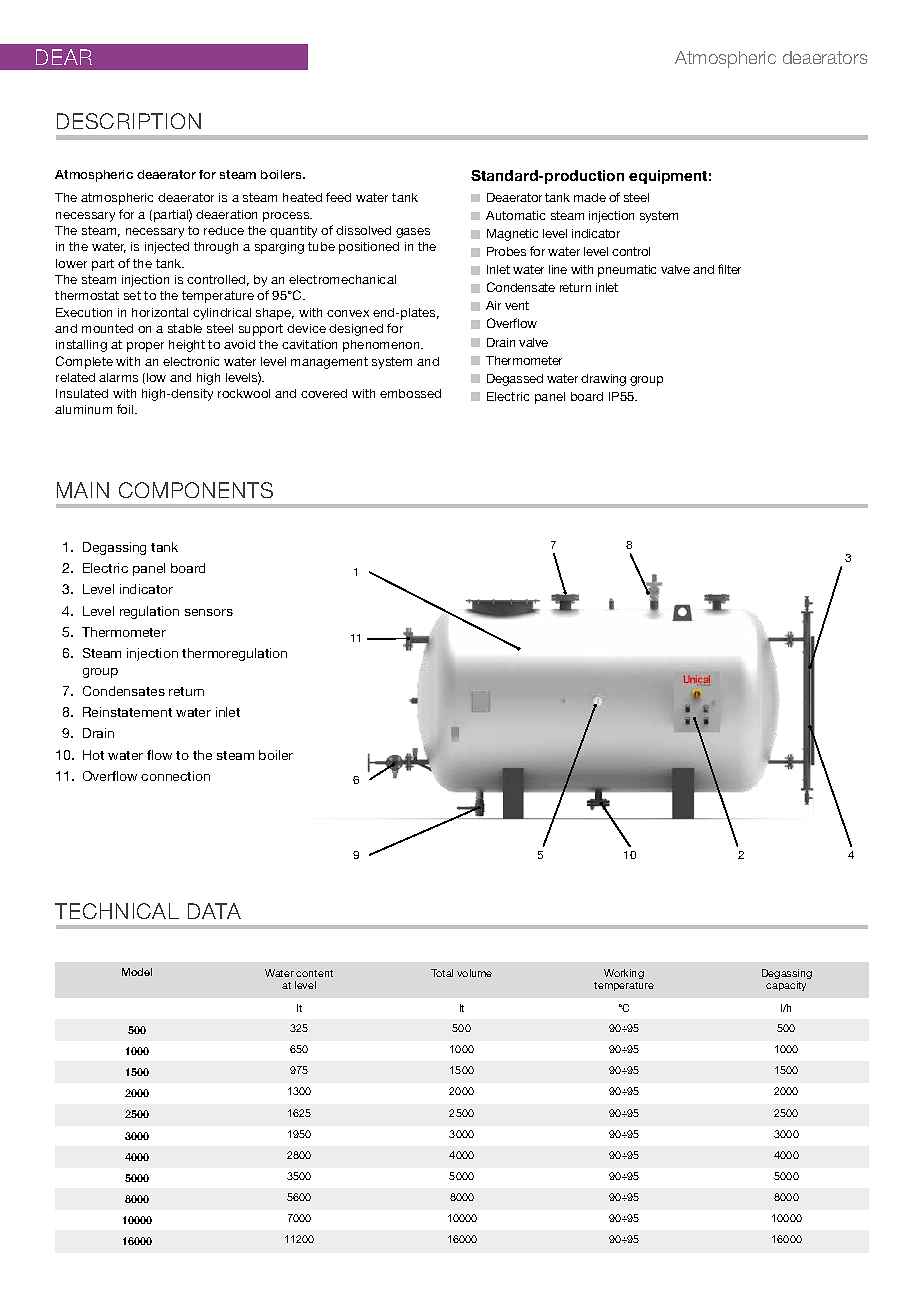  What do you see at coordinates (127, 712) in the page?
I see `Reinstatement` at bounding box center [127, 712].
